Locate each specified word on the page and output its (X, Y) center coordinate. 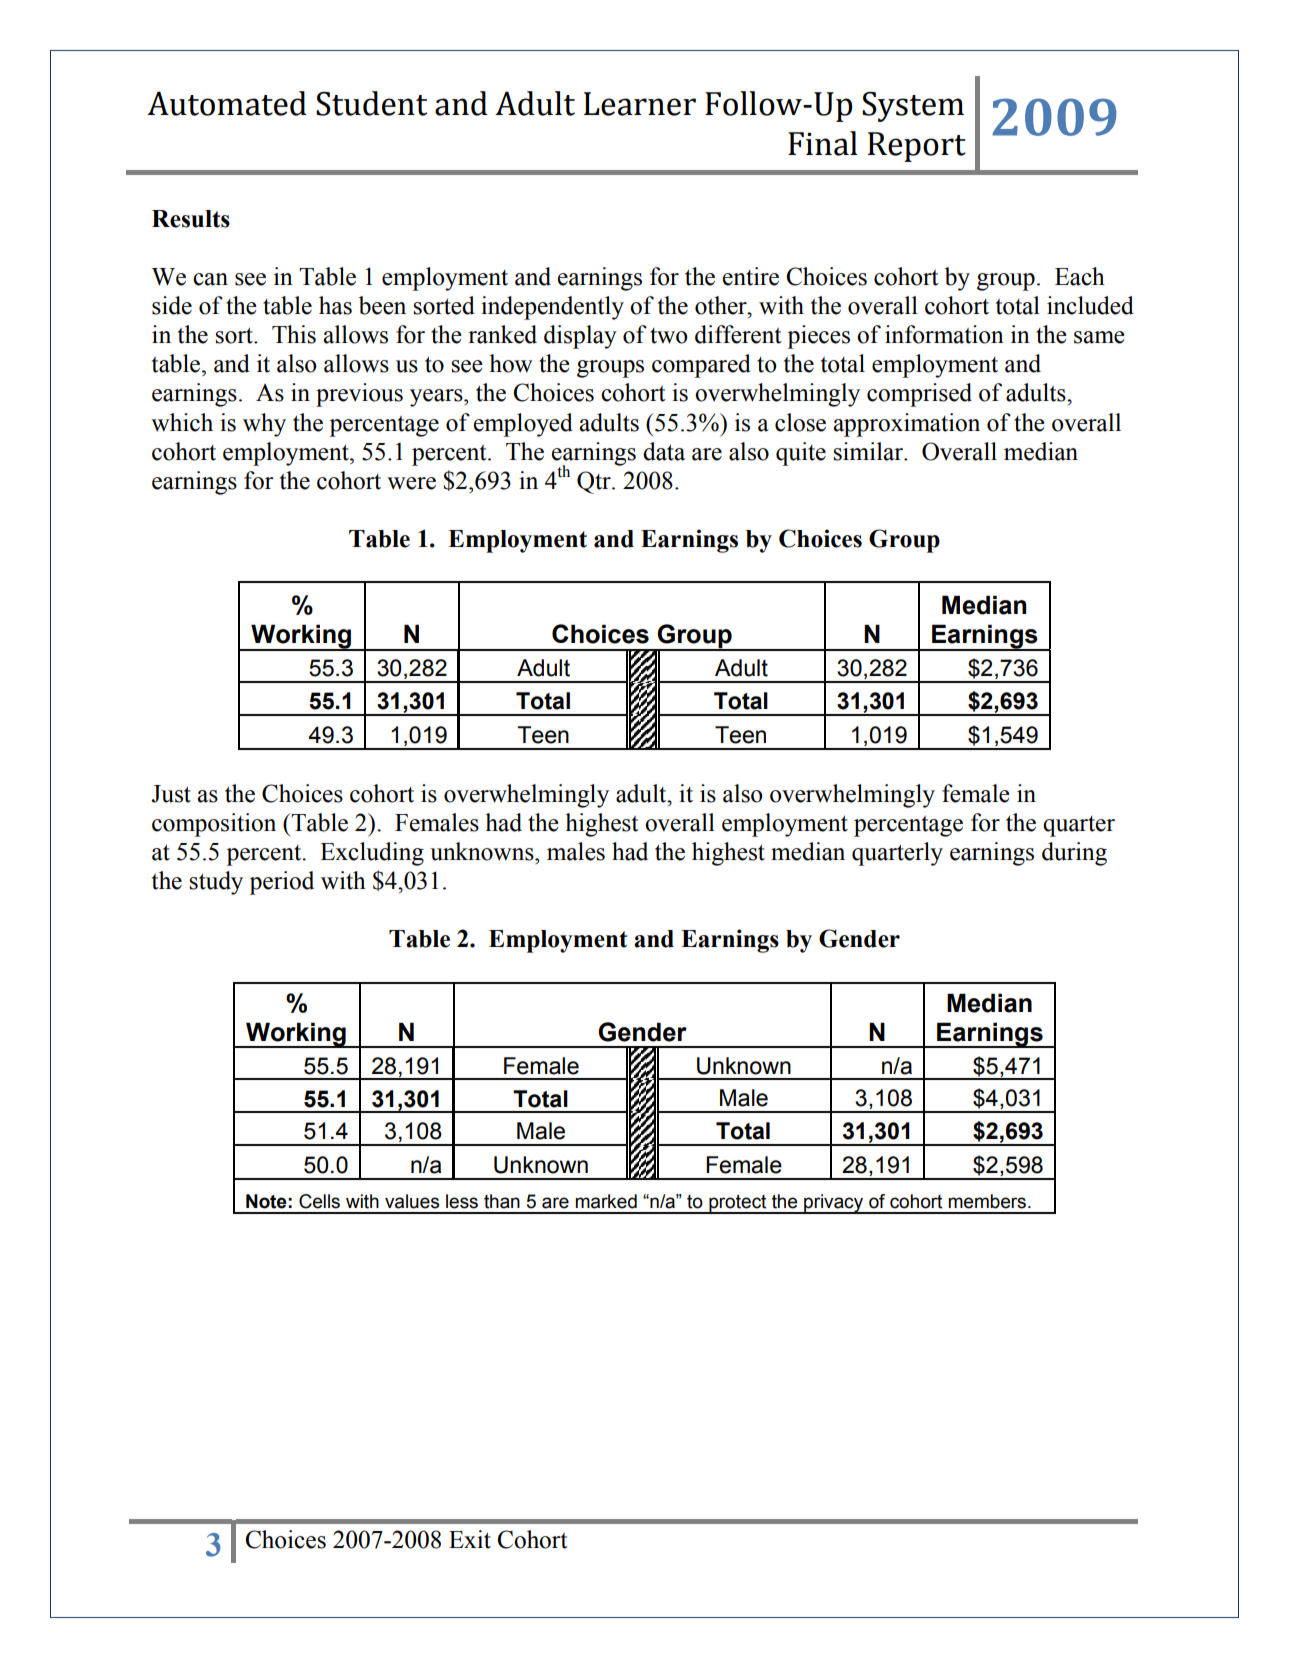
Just (171, 794)
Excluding (372, 854)
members (987, 1201)
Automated (227, 103)
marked (606, 1201)
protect (738, 1204)
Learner (640, 104)
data (664, 451)
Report (917, 147)
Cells (319, 1201)
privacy (834, 1204)
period (281, 883)
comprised (919, 395)
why (264, 425)
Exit (470, 1539)
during (1074, 854)
